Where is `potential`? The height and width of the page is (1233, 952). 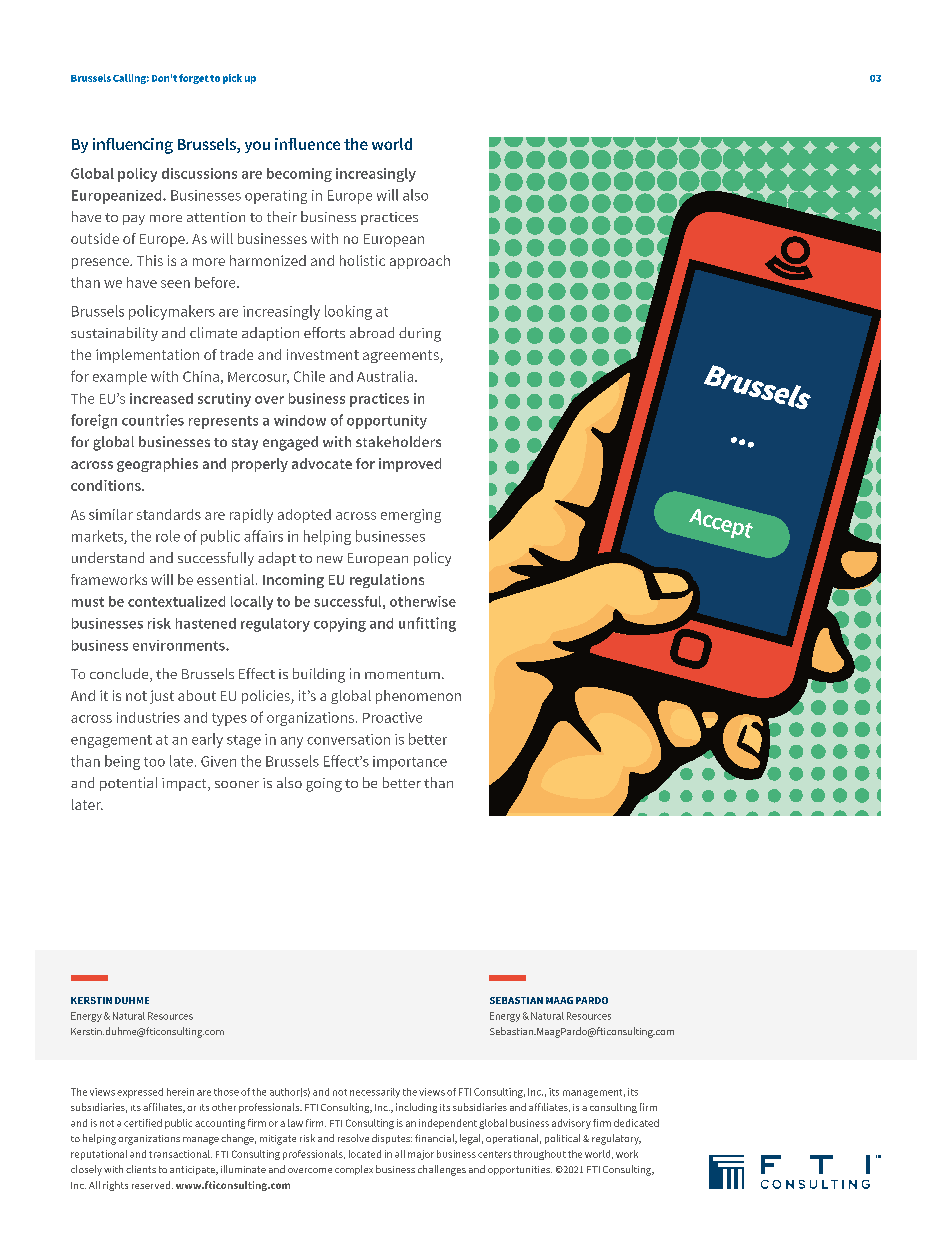 potential is located at coordinates (128, 784).
